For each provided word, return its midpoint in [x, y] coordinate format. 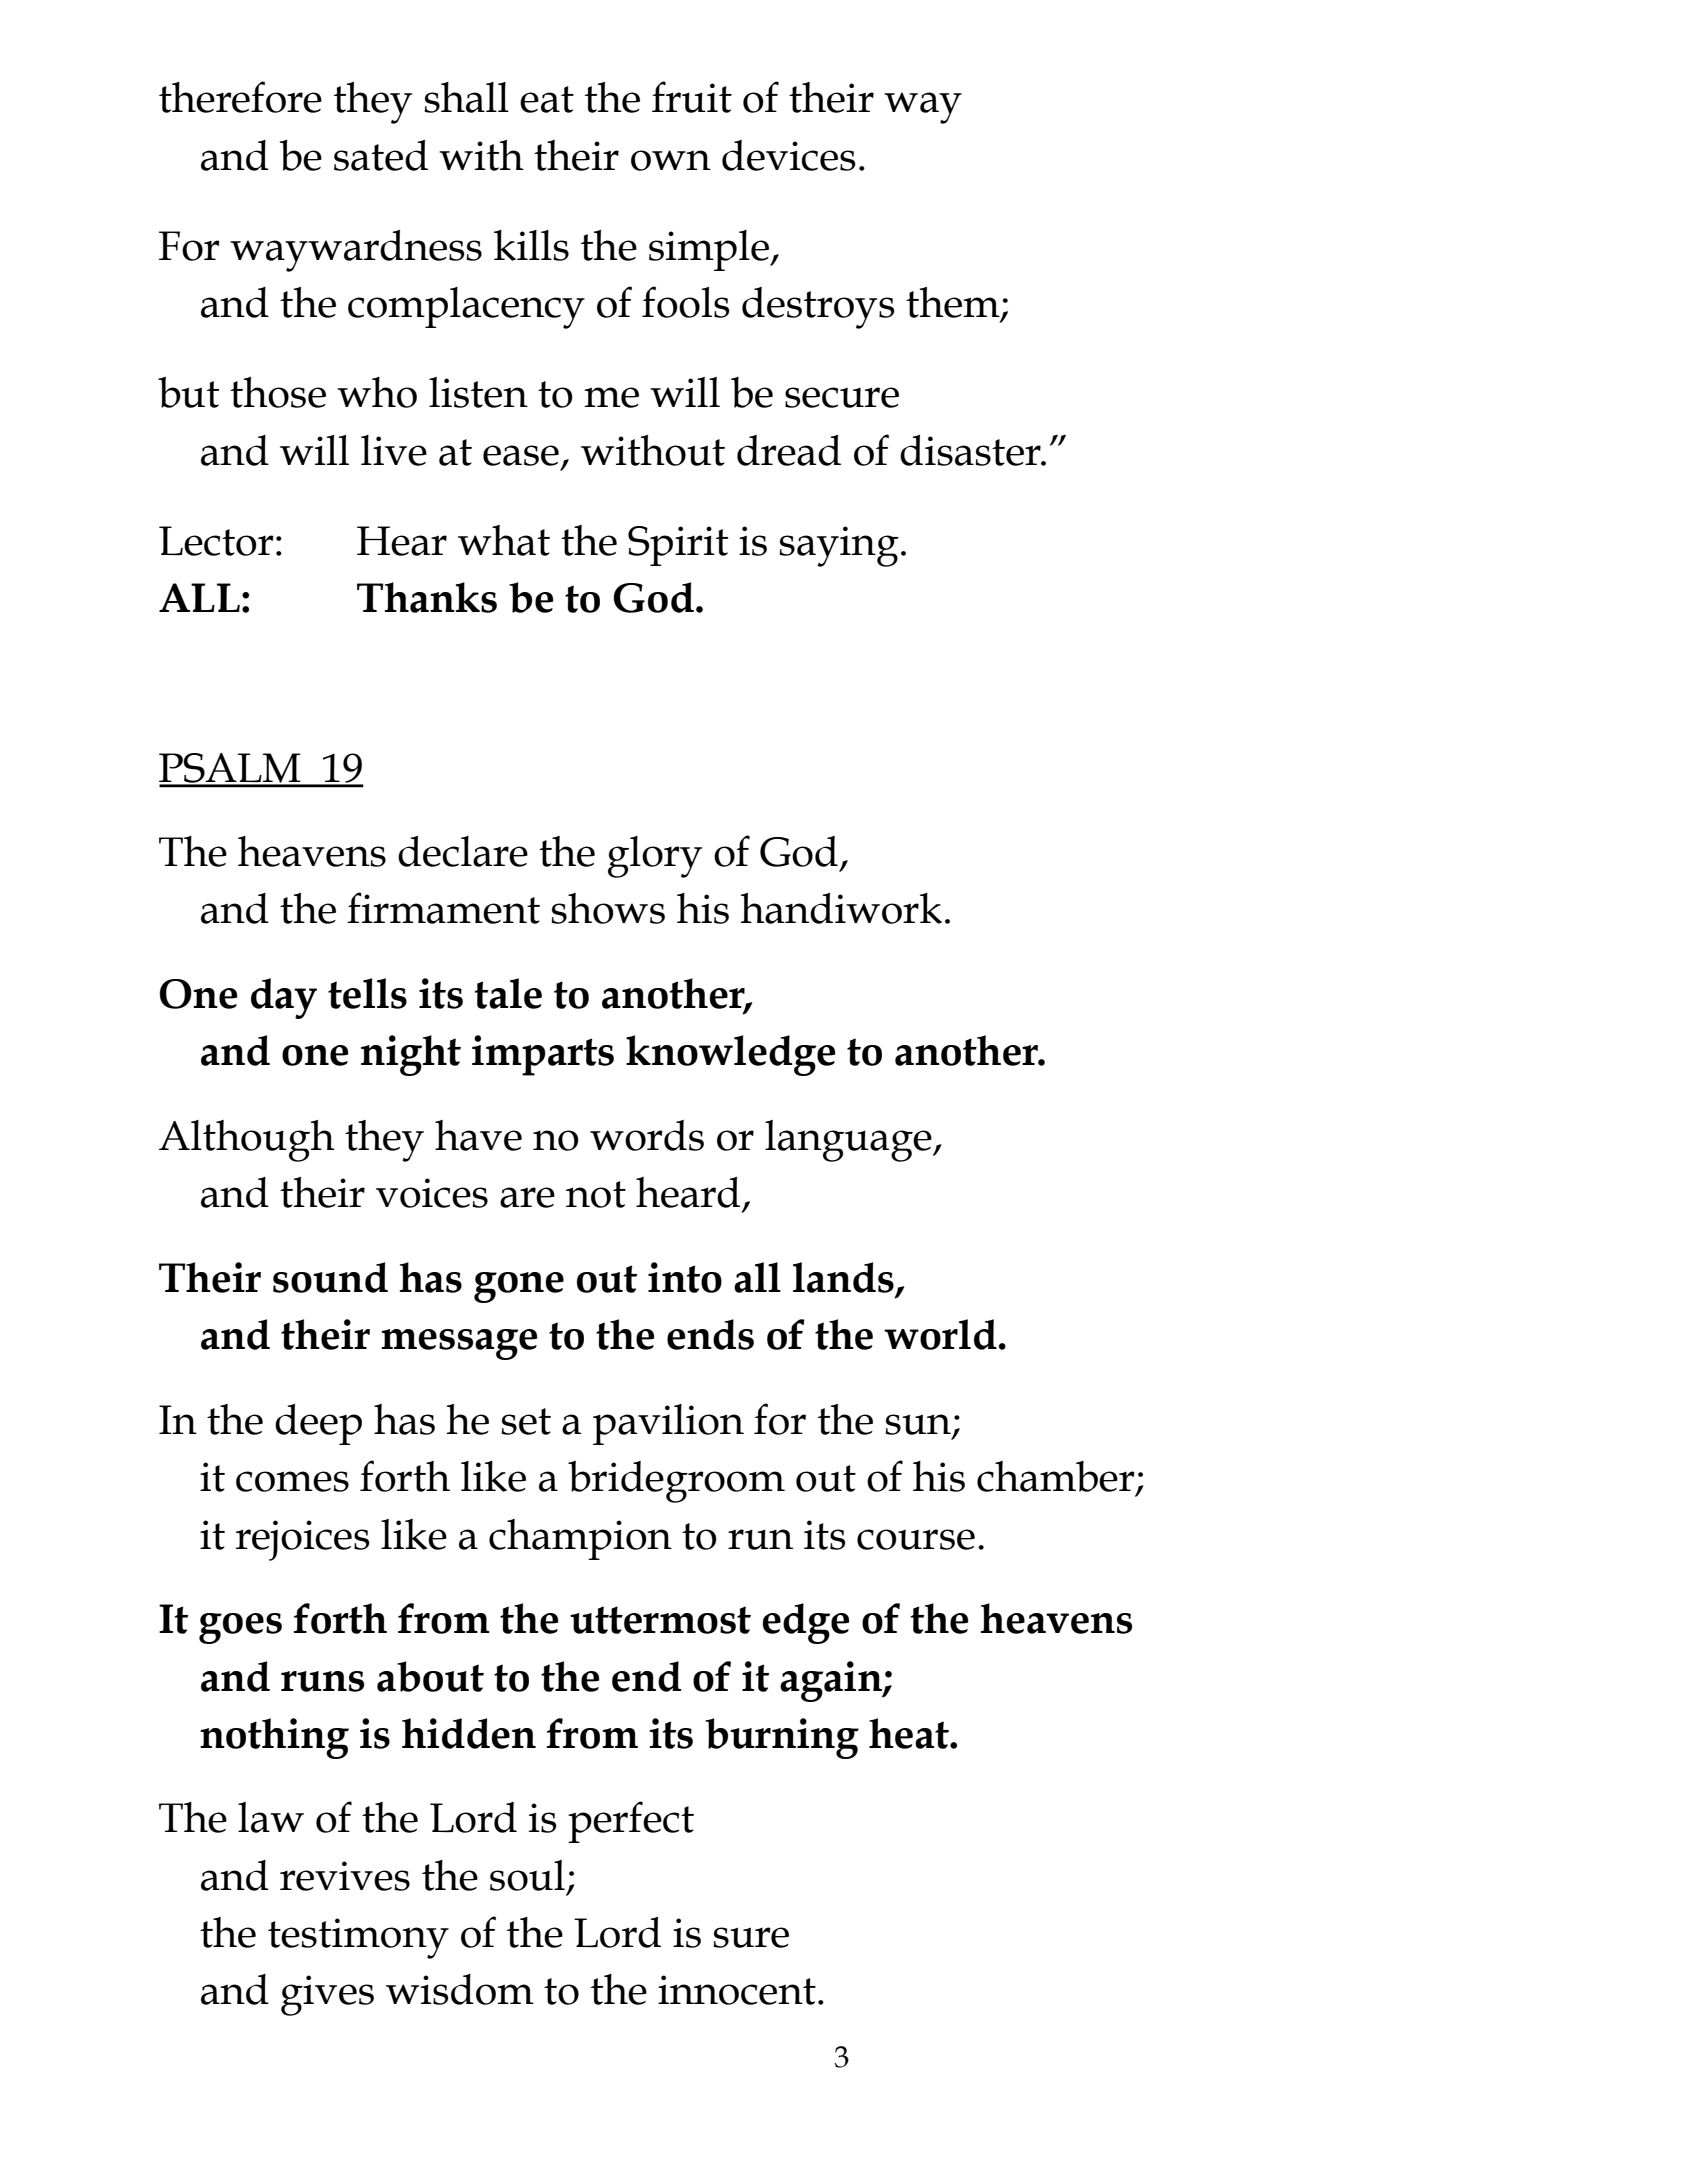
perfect [631, 1822]
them [954, 303]
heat [910, 1733]
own [671, 160]
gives [327, 1995]
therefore [240, 97]
